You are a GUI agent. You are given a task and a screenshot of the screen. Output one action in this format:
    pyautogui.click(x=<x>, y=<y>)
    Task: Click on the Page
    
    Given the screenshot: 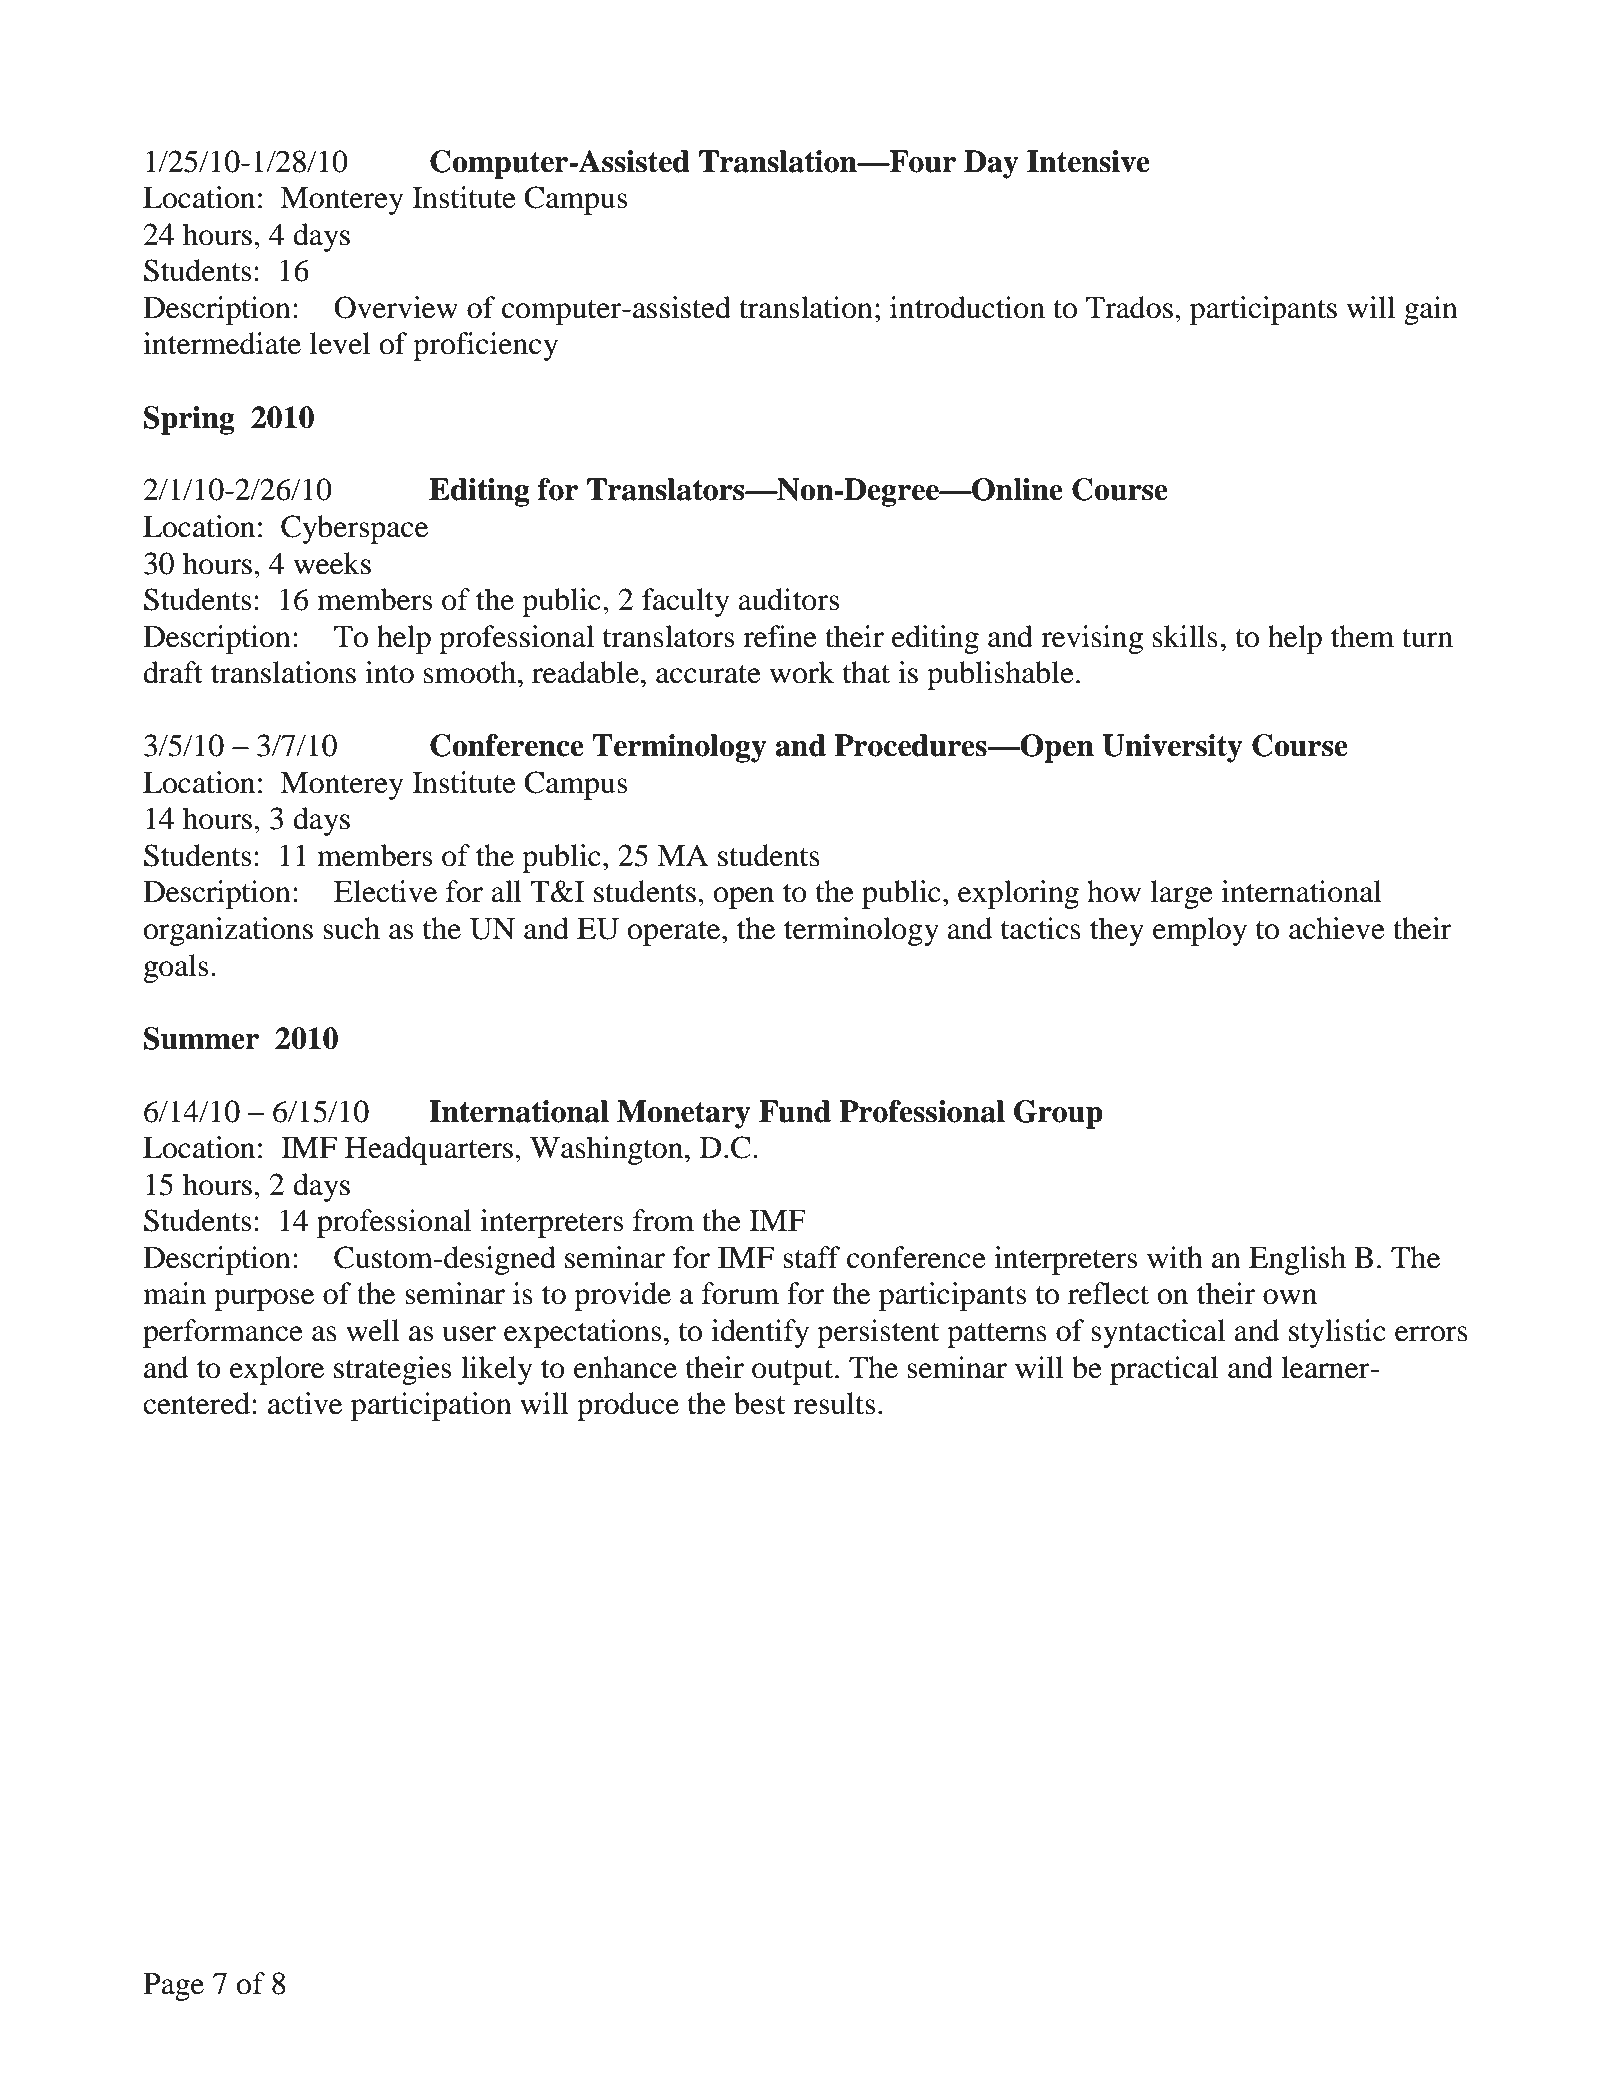 What is the action you would take?
    pyautogui.click(x=173, y=1987)
